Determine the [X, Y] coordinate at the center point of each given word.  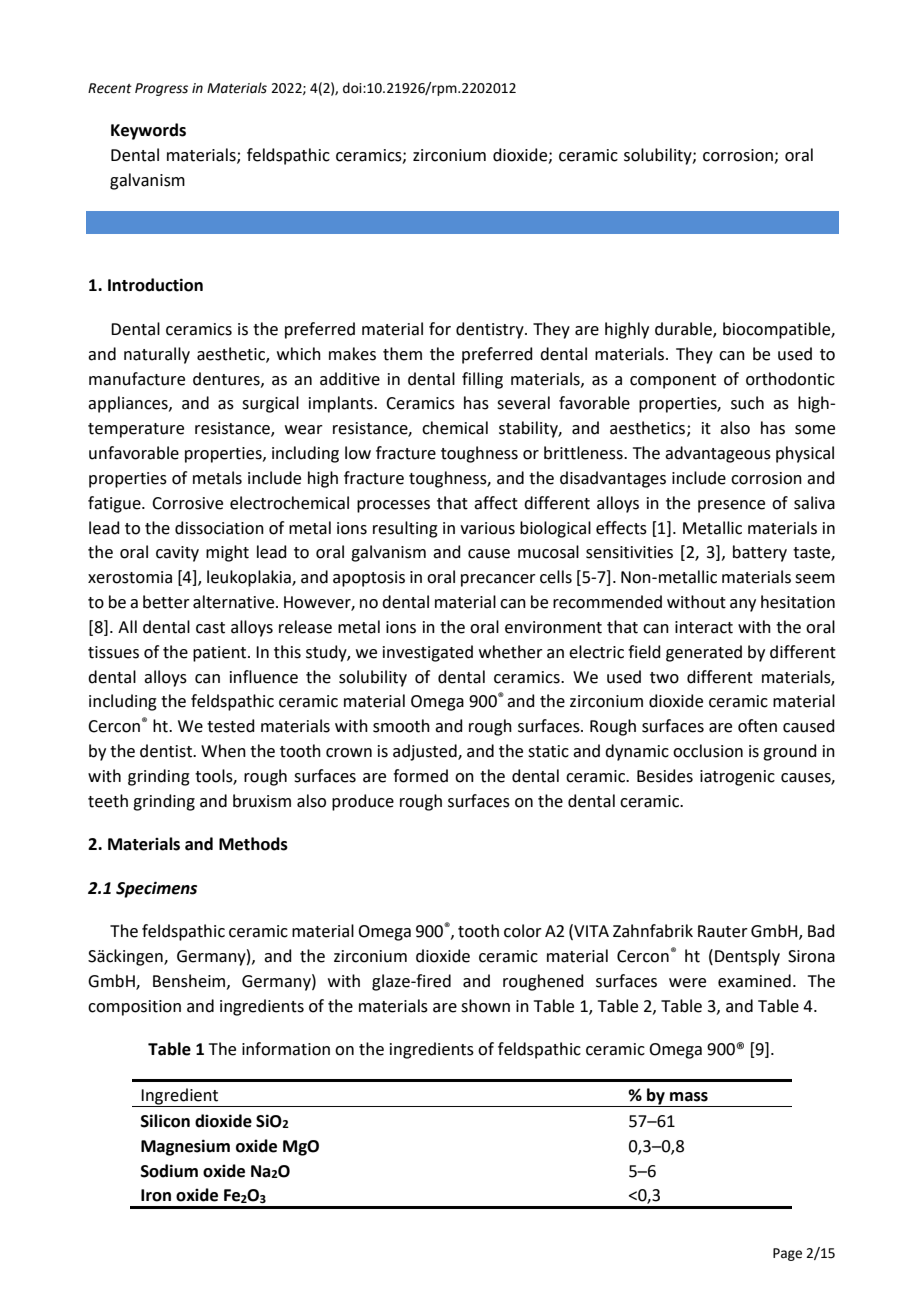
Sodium [169, 1171]
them [402, 354]
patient [221, 654]
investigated [428, 653]
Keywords [148, 131]
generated [704, 653]
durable [684, 329]
